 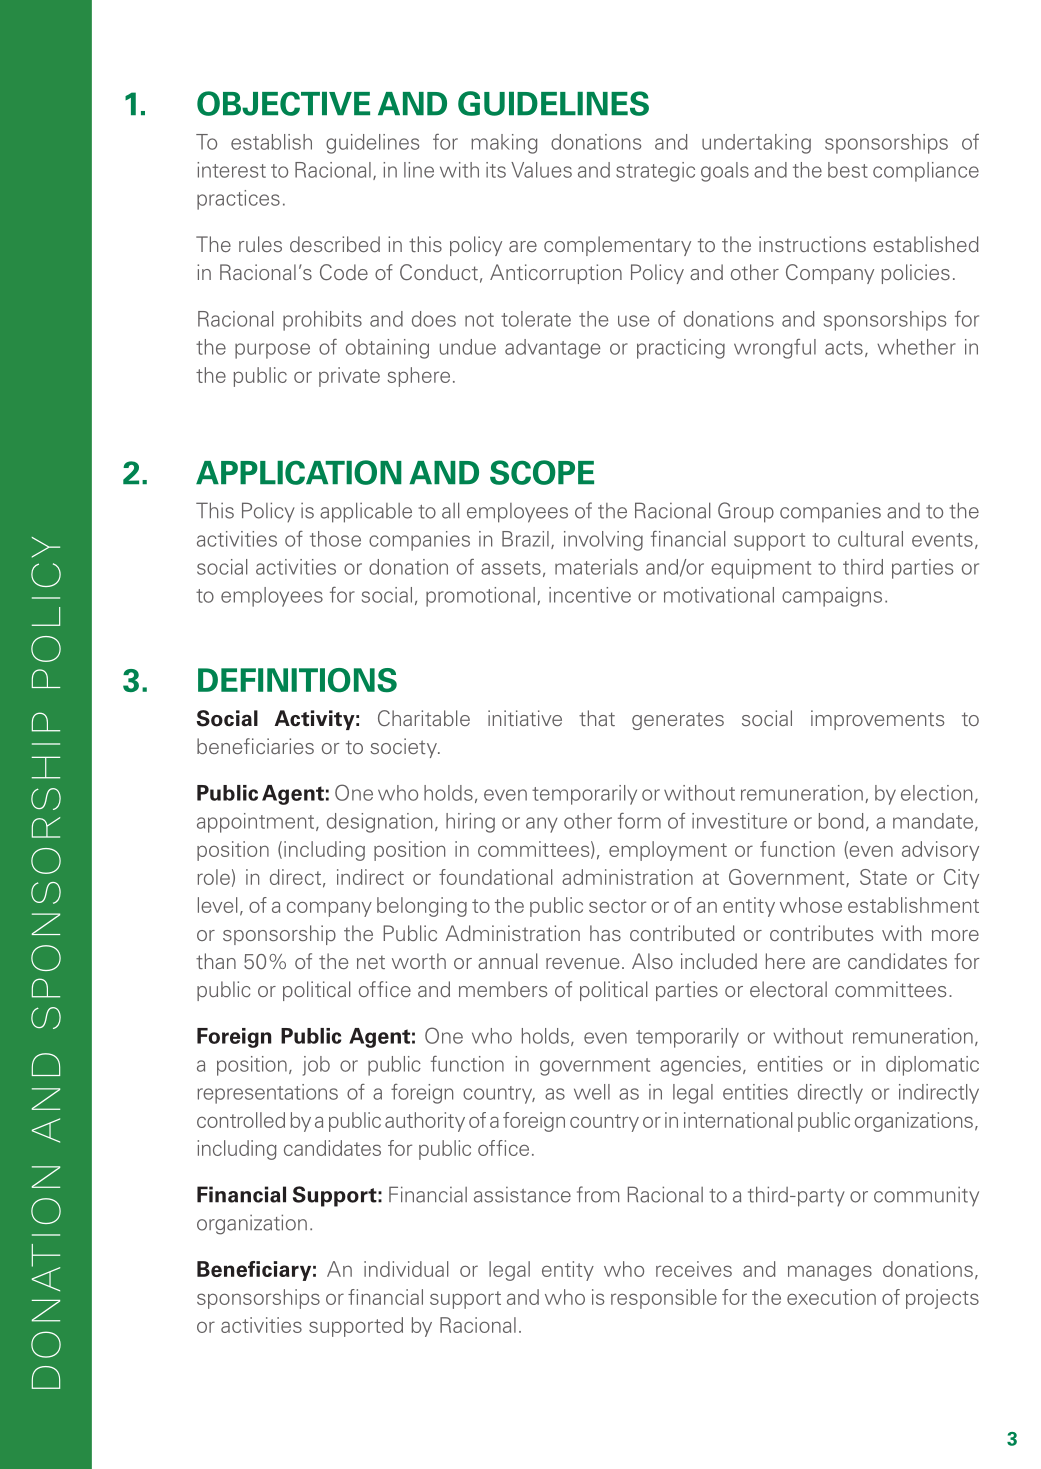 What do you see at coordinates (283, 103) in the image?
I see `OBJECTIVE` at bounding box center [283, 103].
